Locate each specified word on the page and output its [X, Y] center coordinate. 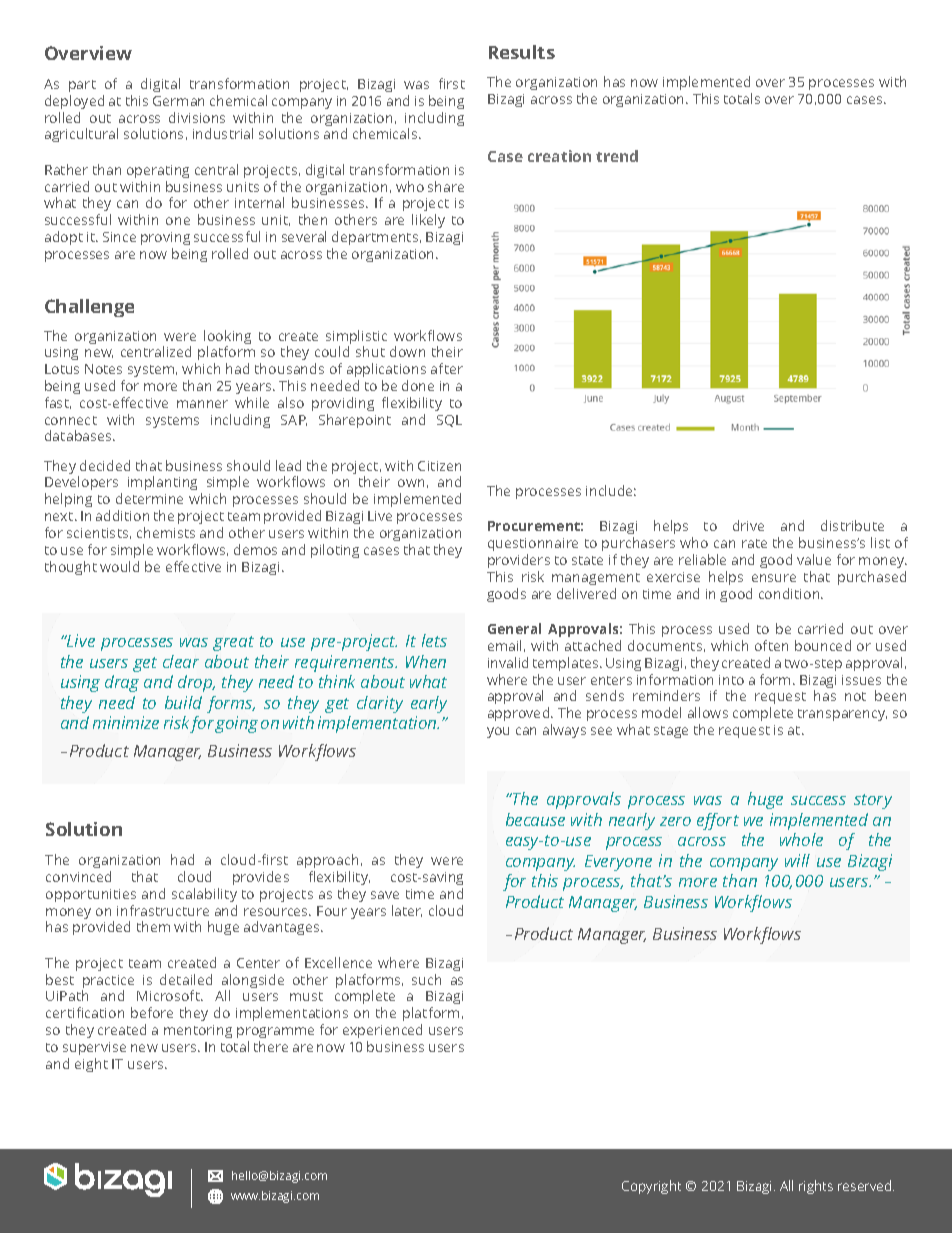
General [514, 628]
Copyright [651, 1187]
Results [522, 52]
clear [181, 661]
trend [617, 156]
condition [790, 593]
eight [91, 1065]
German [178, 101]
